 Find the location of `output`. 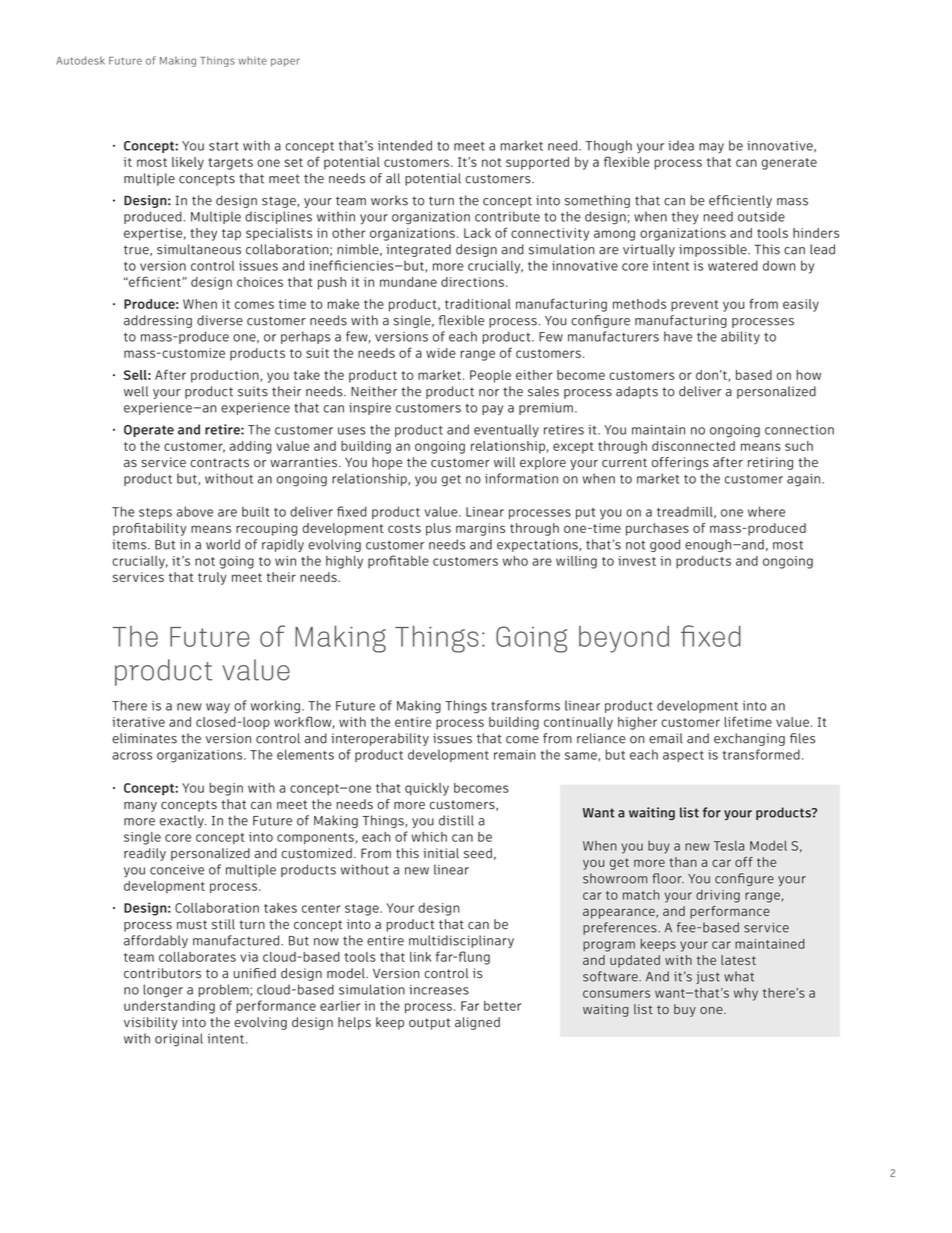

output is located at coordinates (429, 1024).
